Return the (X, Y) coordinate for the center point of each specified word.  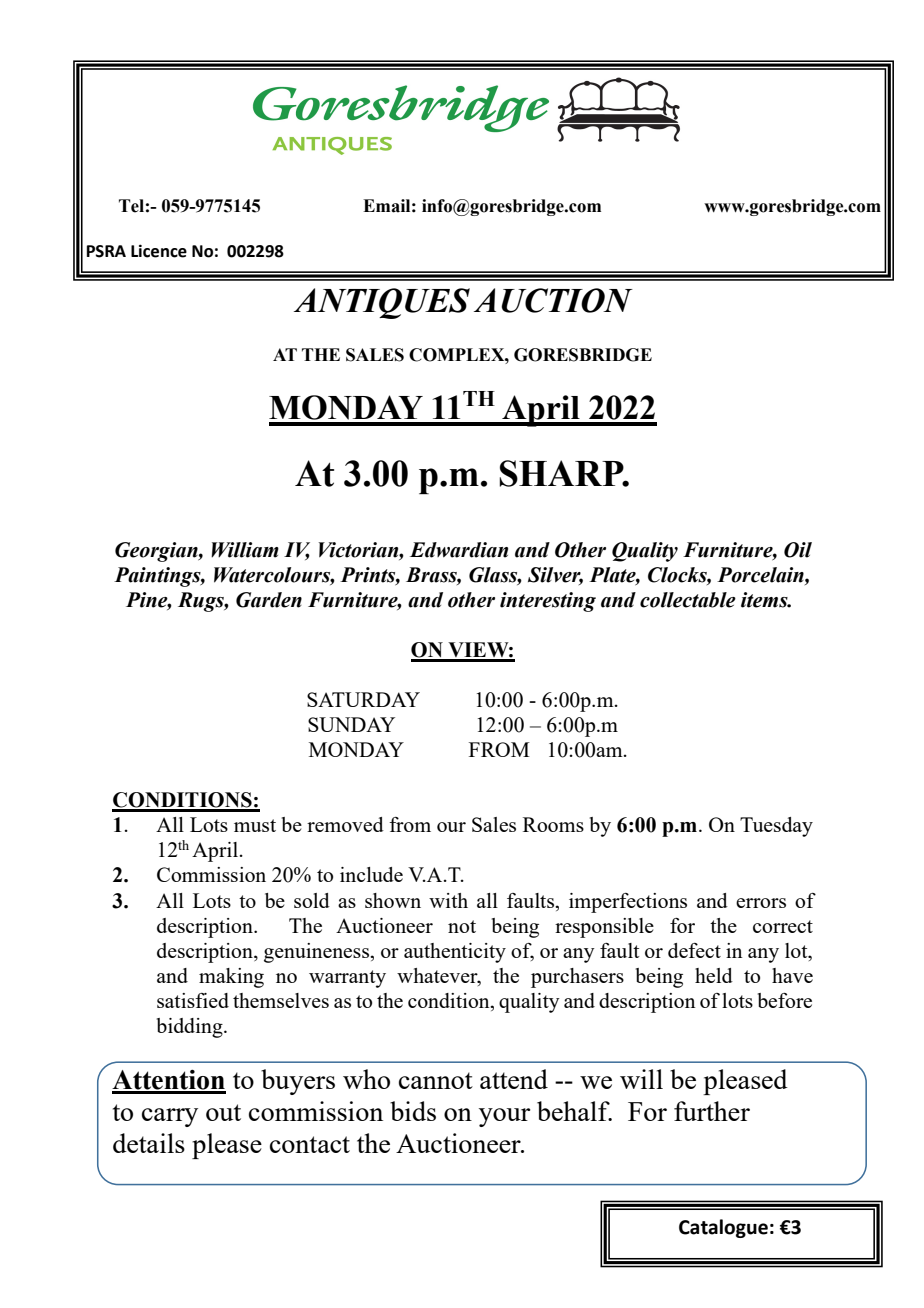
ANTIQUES (382, 303)
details (149, 1143)
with (448, 900)
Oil (798, 550)
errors (761, 903)
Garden (269, 600)
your (505, 1117)
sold (312, 900)
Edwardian (459, 550)
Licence (159, 251)
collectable (688, 600)
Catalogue (723, 1228)
